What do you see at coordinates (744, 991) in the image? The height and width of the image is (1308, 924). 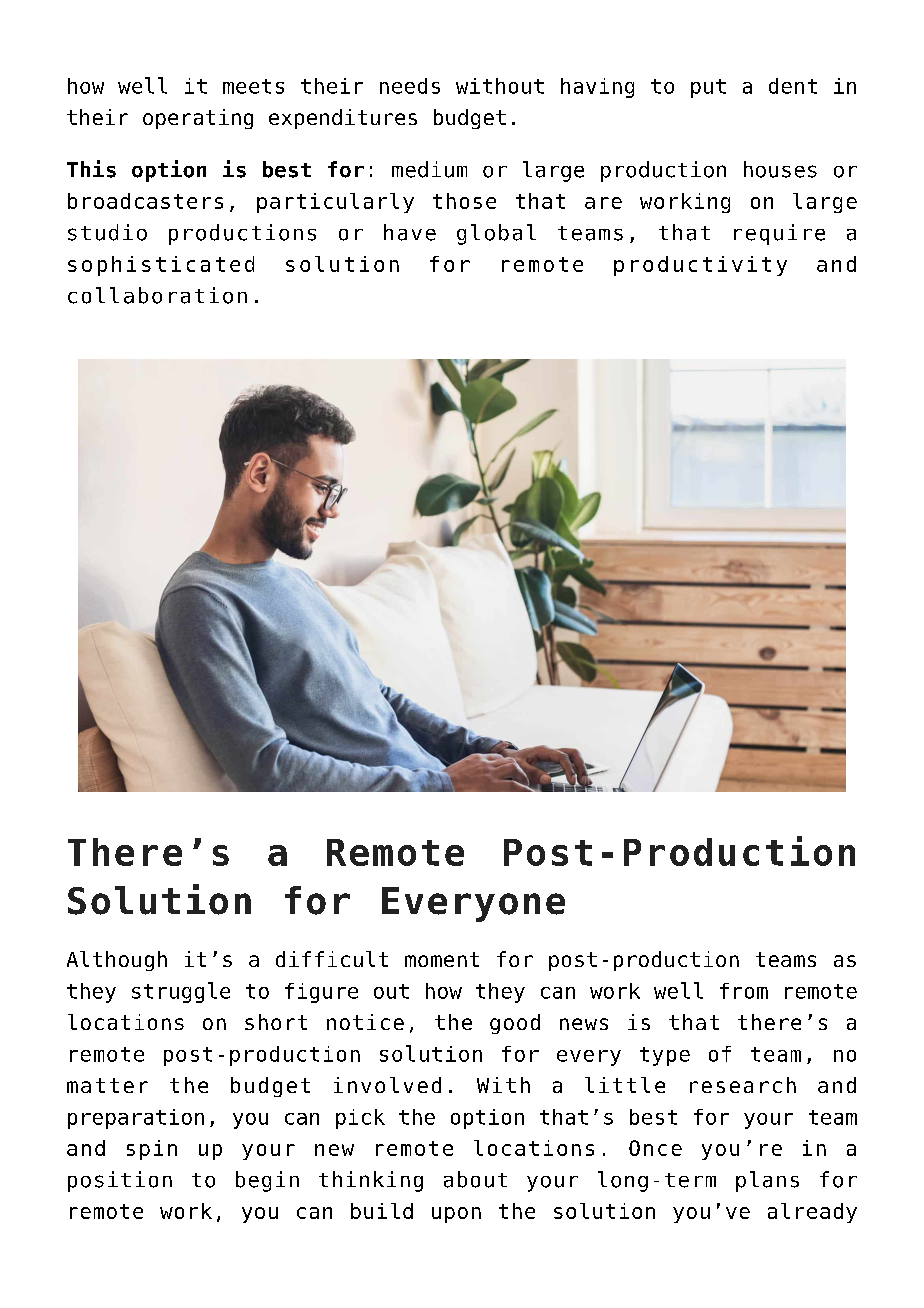 I see `from` at bounding box center [744, 991].
